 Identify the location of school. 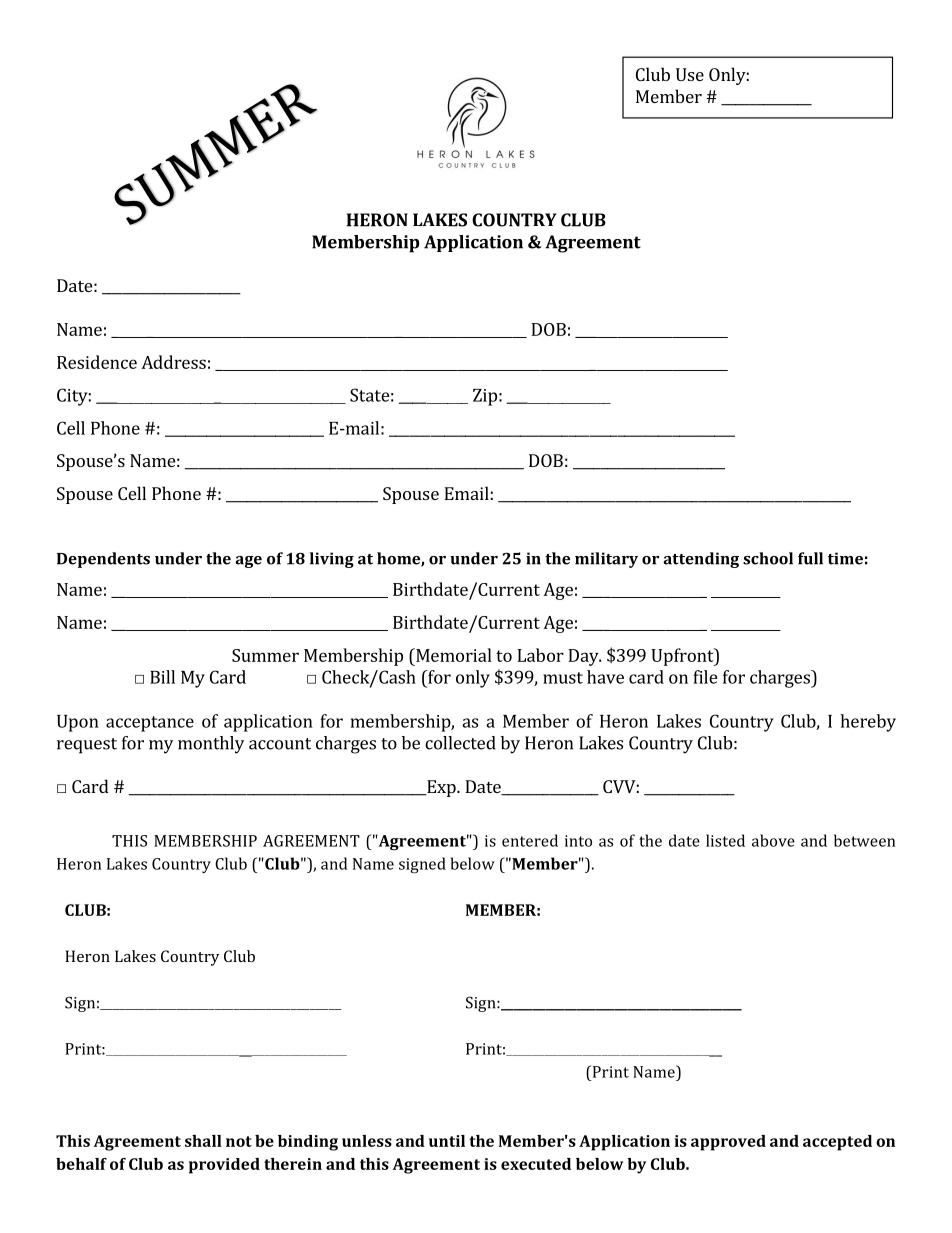
(768, 558).
